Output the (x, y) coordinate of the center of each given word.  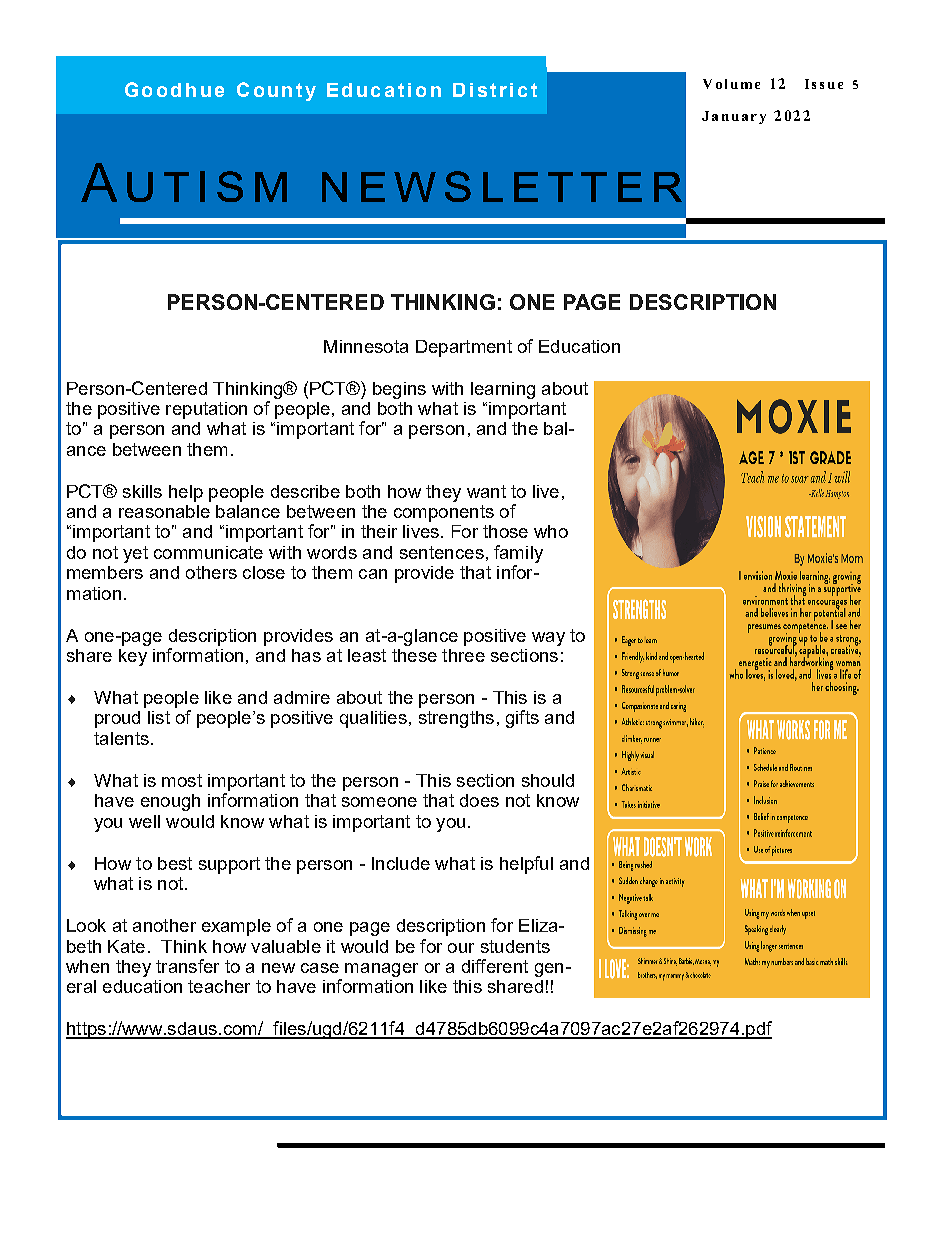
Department (464, 348)
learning (503, 390)
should (548, 780)
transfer (187, 966)
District (495, 90)
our (461, 948)
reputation (206, 410)
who (551, 531)
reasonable (164, 511)
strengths (456, 719)
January (734, 117)
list (159, 717)
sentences (442, 552)
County (276, 91)
